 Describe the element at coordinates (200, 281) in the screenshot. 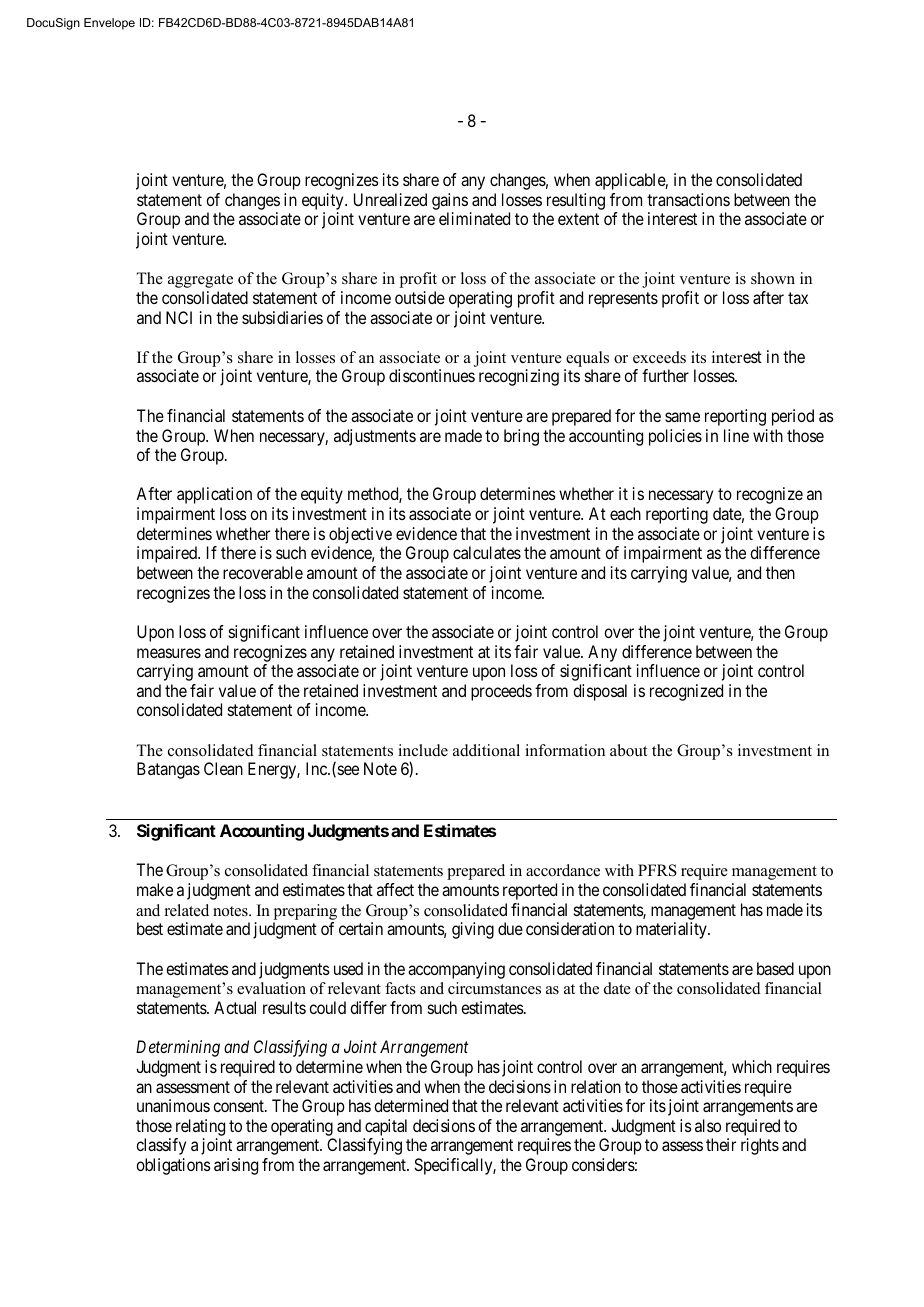

I see `aggregate` at that location.
